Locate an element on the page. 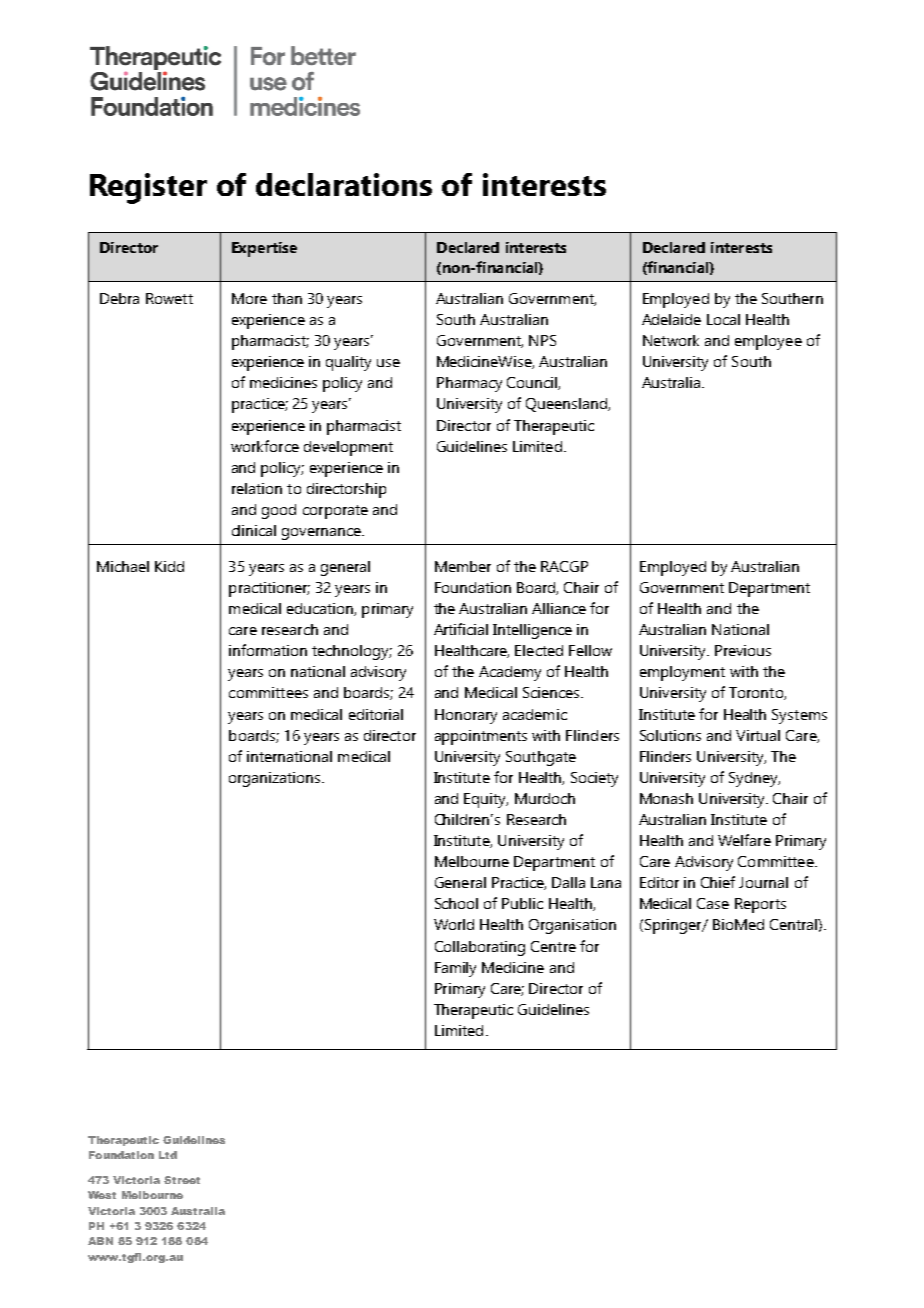 The width and height of the document is (924, 1308). School is located at coordinates (456, 903).
